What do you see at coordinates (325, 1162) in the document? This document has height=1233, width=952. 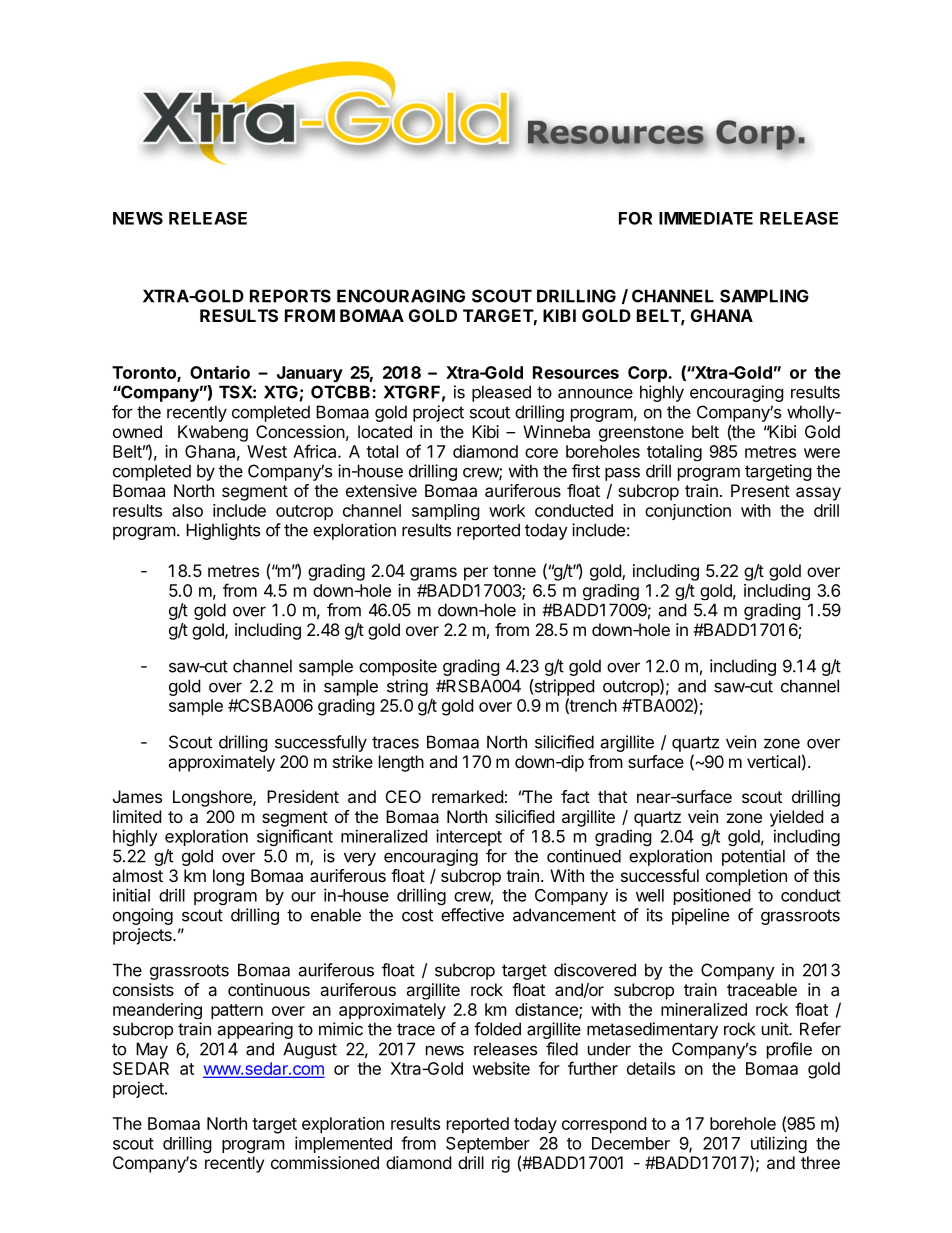 I see `commissioned` at bounding box center [325, 1162].
